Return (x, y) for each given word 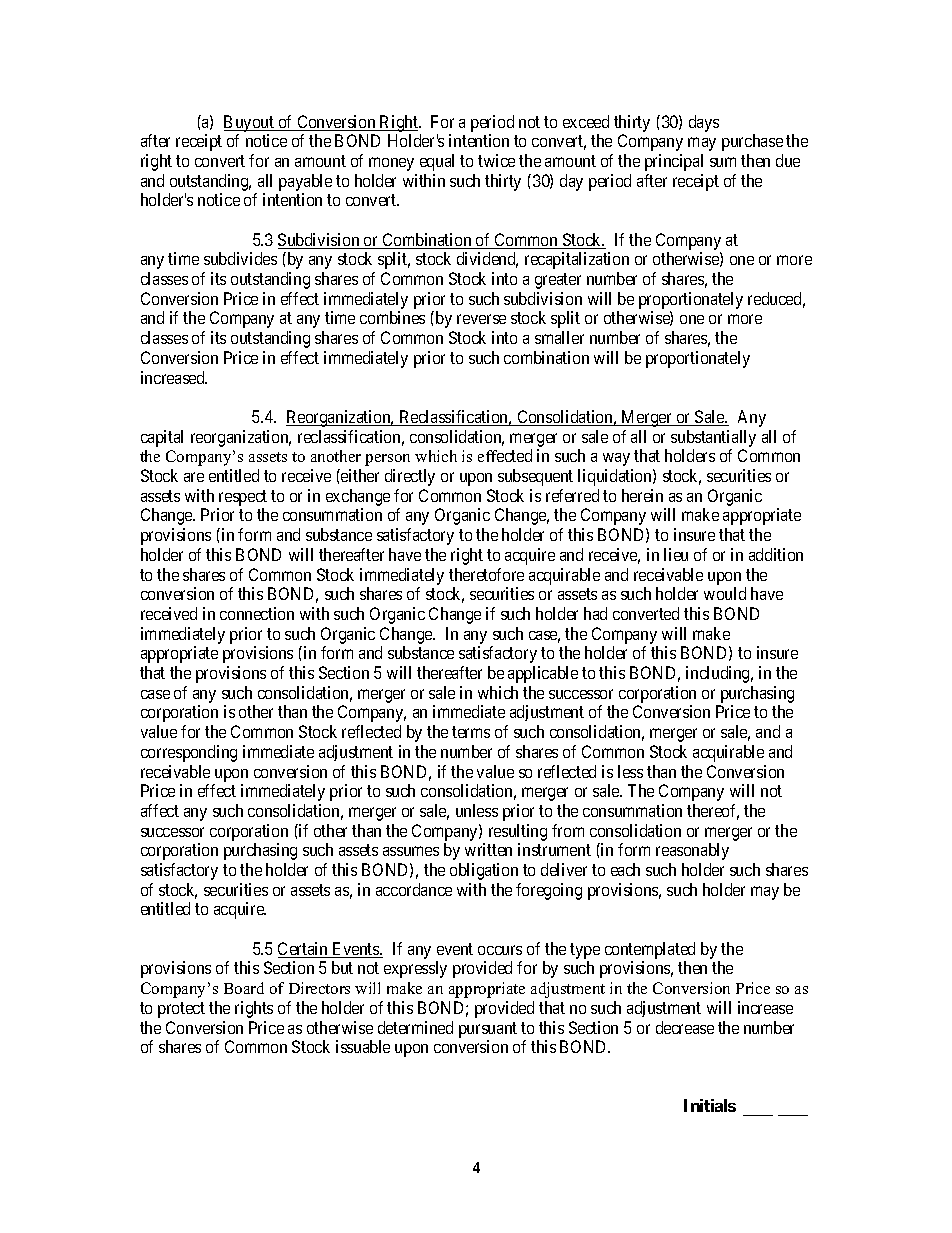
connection (257, 613)
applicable (543, 674)
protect (181, 1010)
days (704, 123)
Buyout (250, 123)
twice (496, 160)
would (725, 593)
